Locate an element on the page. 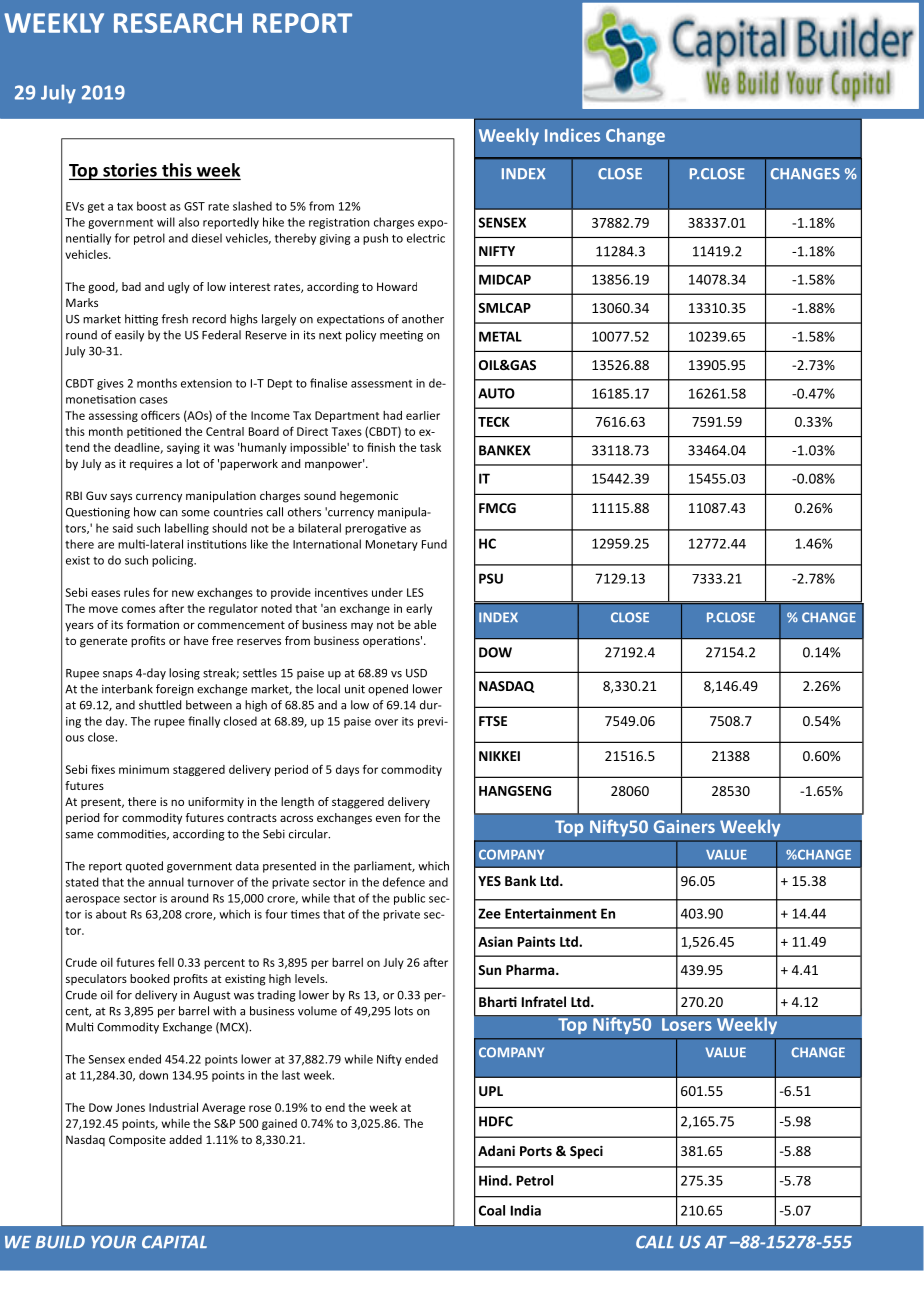 The image size is (924, 1308). times is located at coordinates (305, 914).
